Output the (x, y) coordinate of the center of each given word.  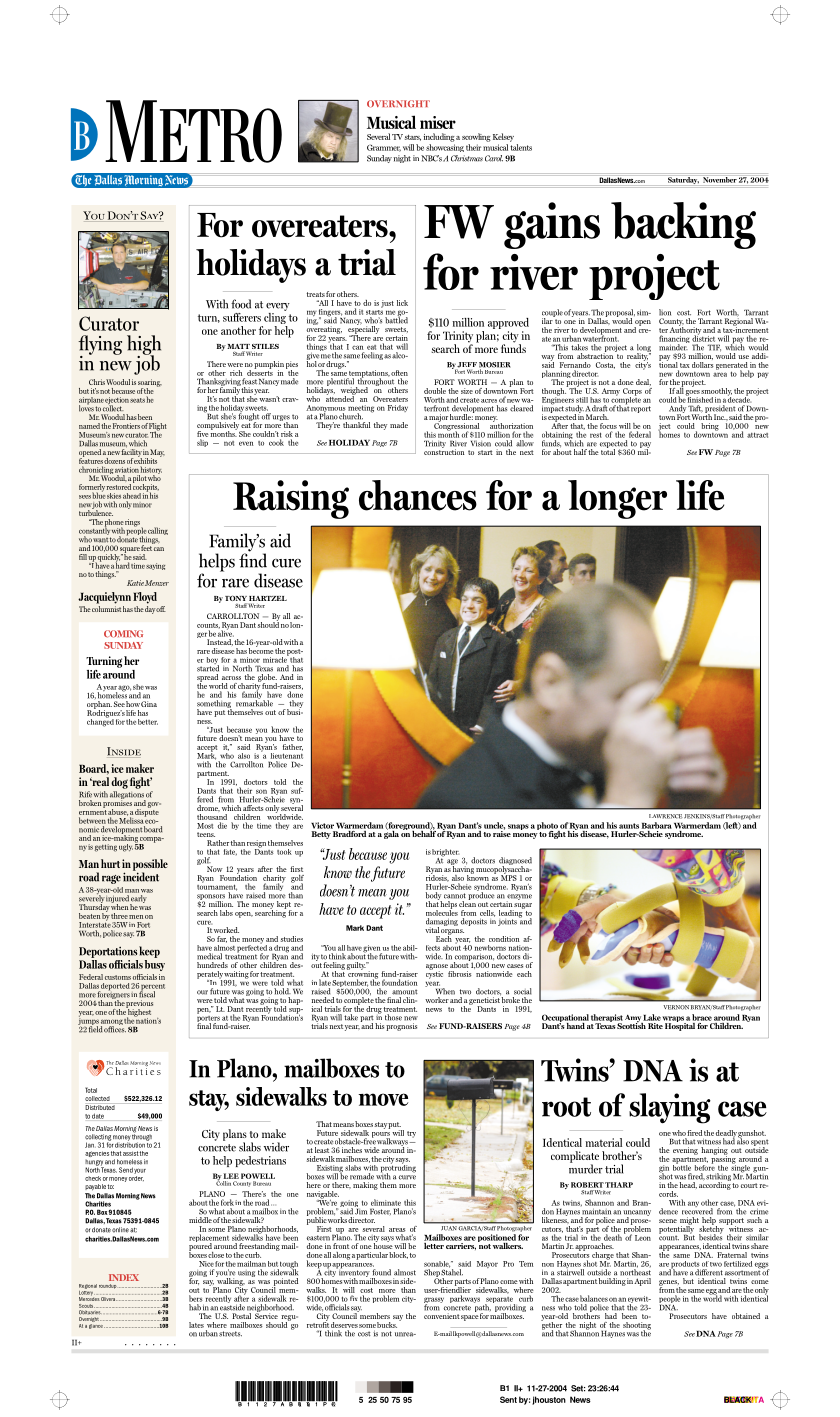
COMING (123, 634)
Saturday (683, 180)
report (641, 409)
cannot (455, 896)
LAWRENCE (666, 816)
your (140, 1171)
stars (413, 137)
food (241, 304)
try (411, 1134)
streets (230, 1334)
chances (418, 495)
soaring (150, 384)
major (438, 419)
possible (150, 866)
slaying (670, 1108)
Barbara (657, 825)
